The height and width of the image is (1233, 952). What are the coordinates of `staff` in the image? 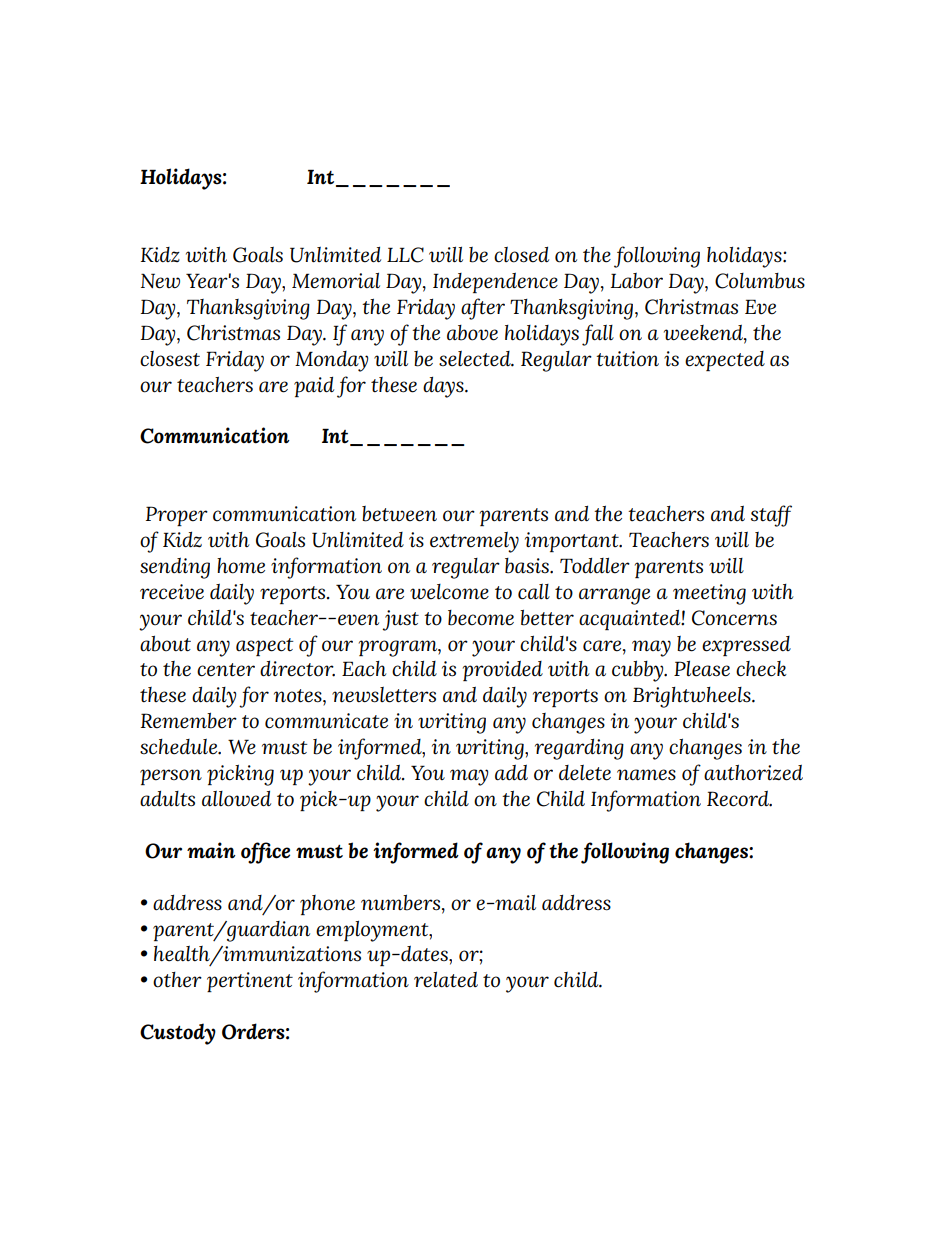 It's located at (771, 516).
